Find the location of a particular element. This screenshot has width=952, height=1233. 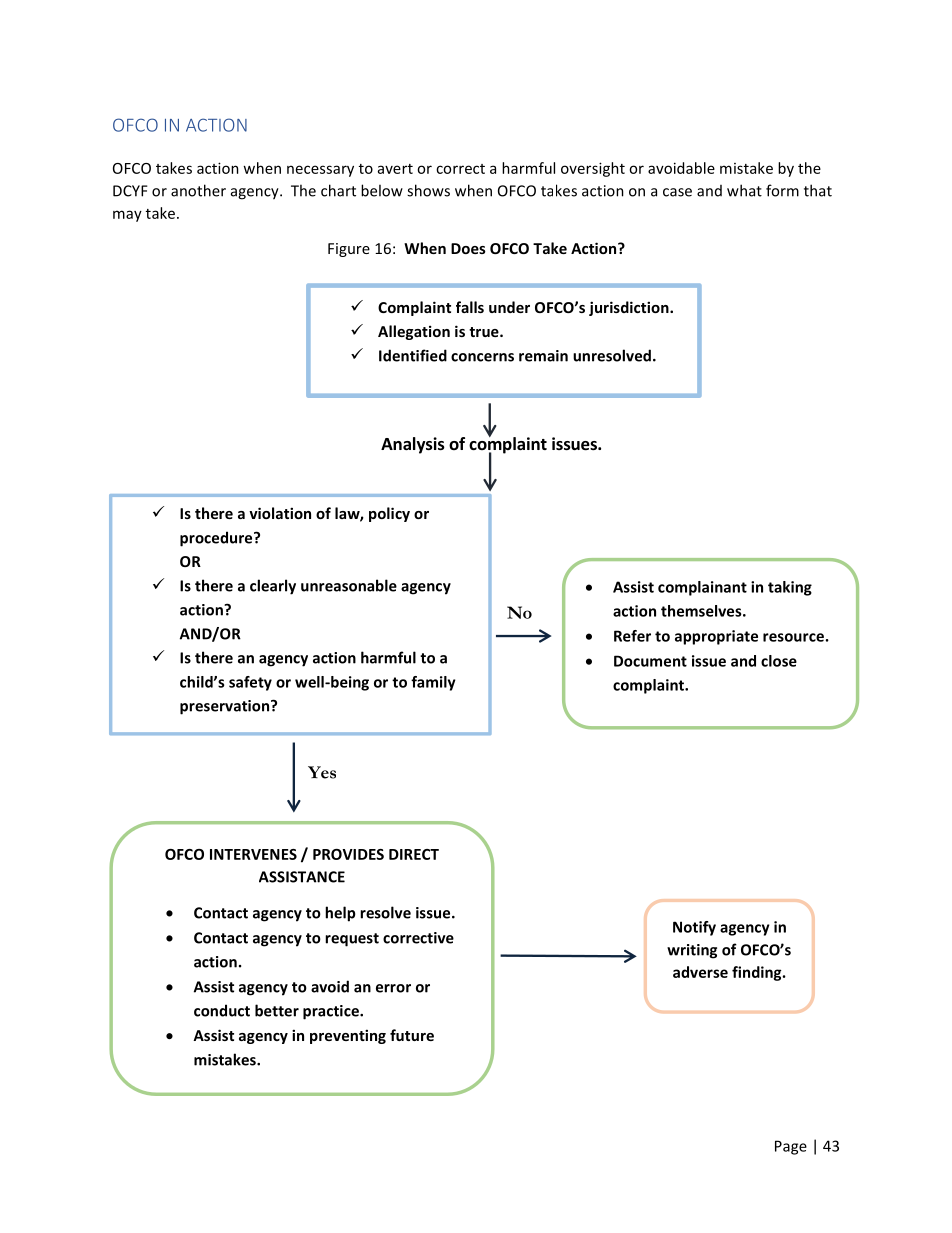

INTERVENES is located at coordinates (253, 854).
